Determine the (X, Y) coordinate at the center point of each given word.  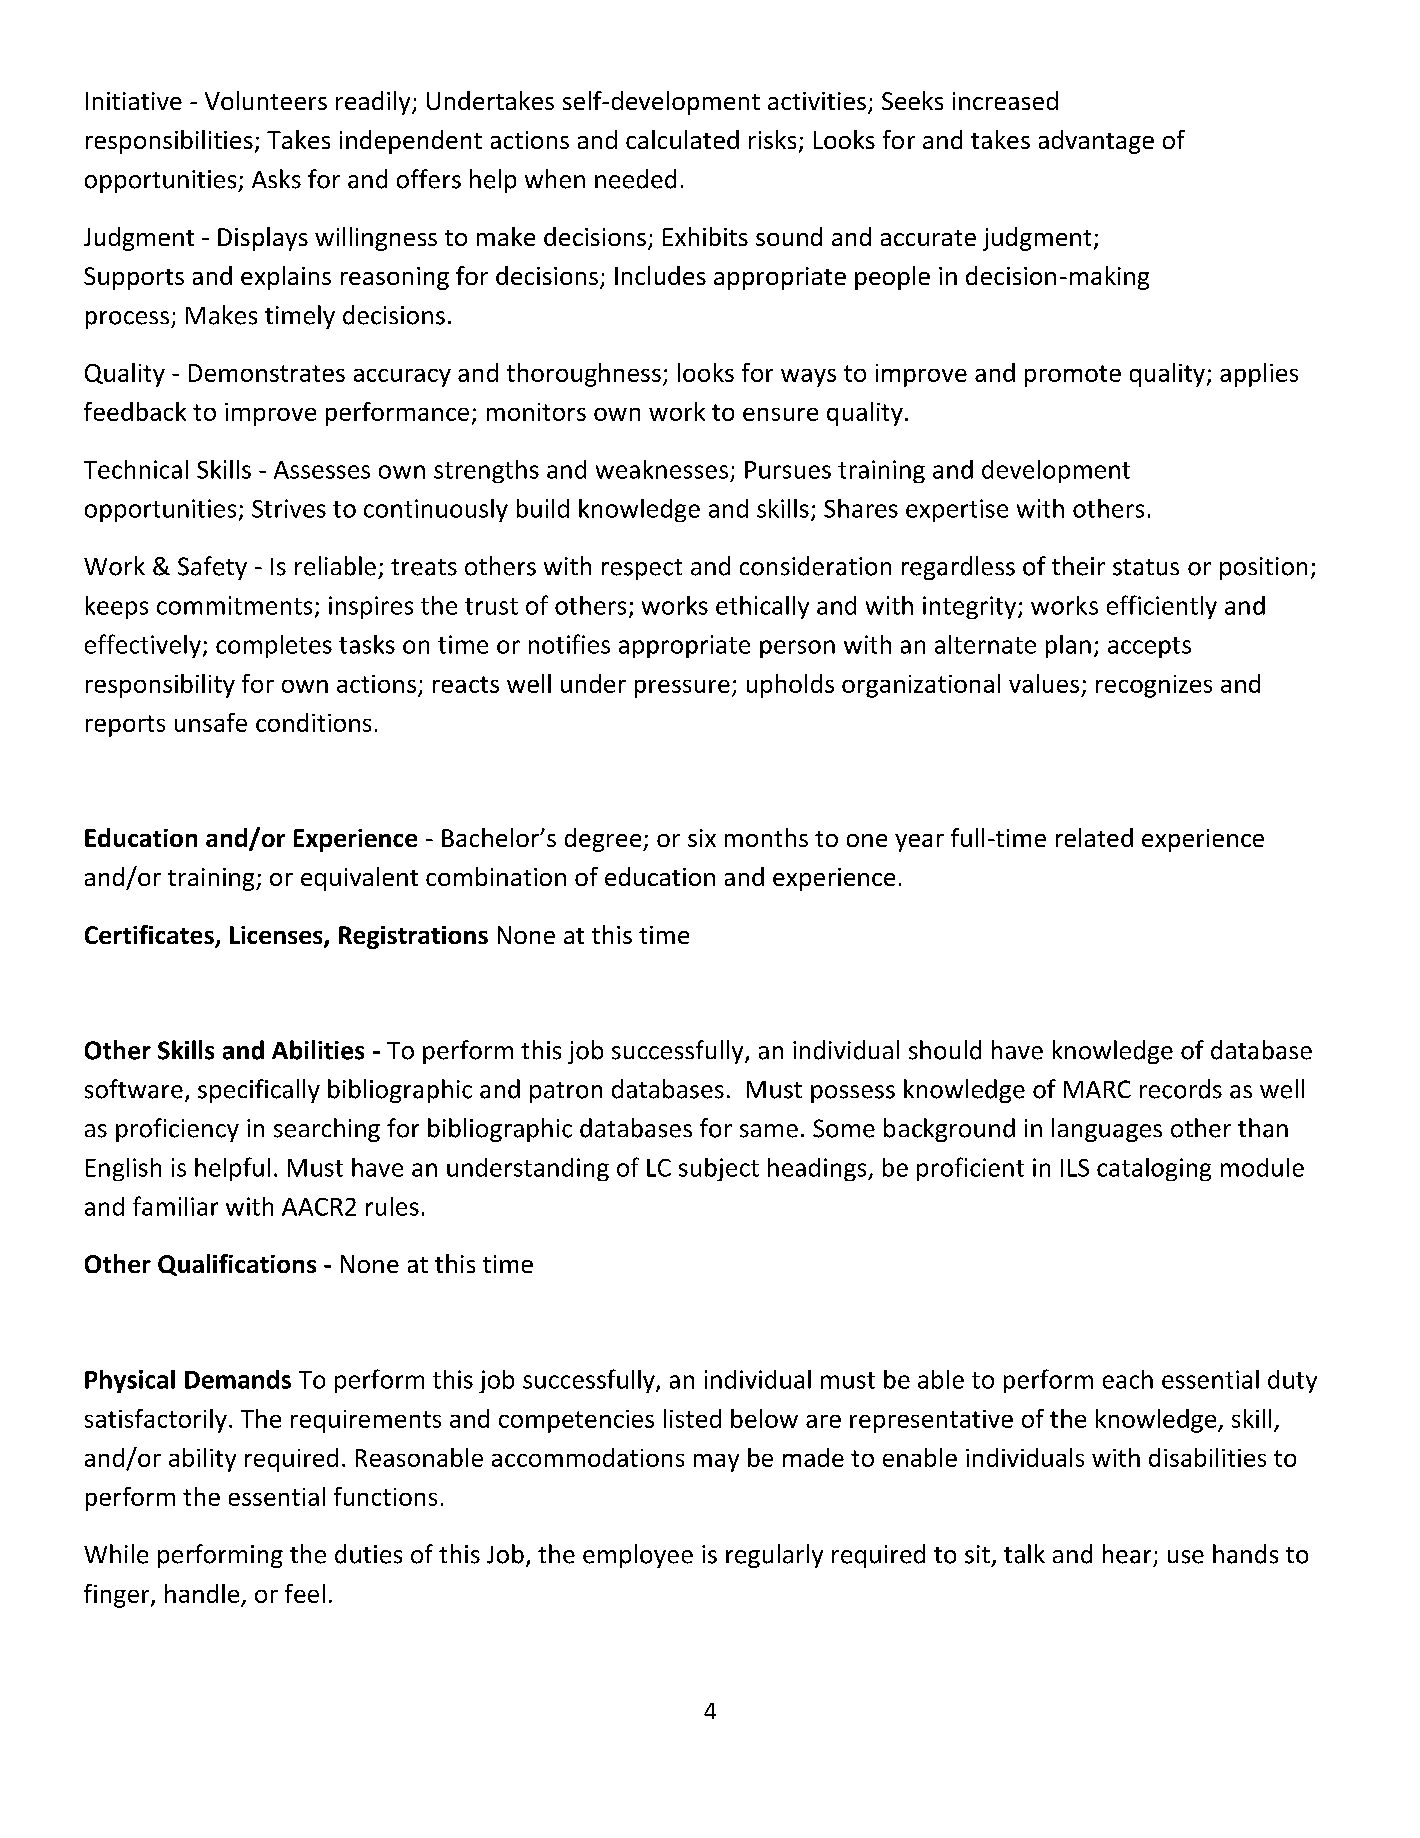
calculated (682, 139)
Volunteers (266, 100)
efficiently (1162, 607)
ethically (762, 607)
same (769, 1131)
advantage (1096, 142)
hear (1127, 1554)
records (1181, 1089)
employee (638, 1556)
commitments (234, 605)
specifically (259, 1091)
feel (305, 1593)
